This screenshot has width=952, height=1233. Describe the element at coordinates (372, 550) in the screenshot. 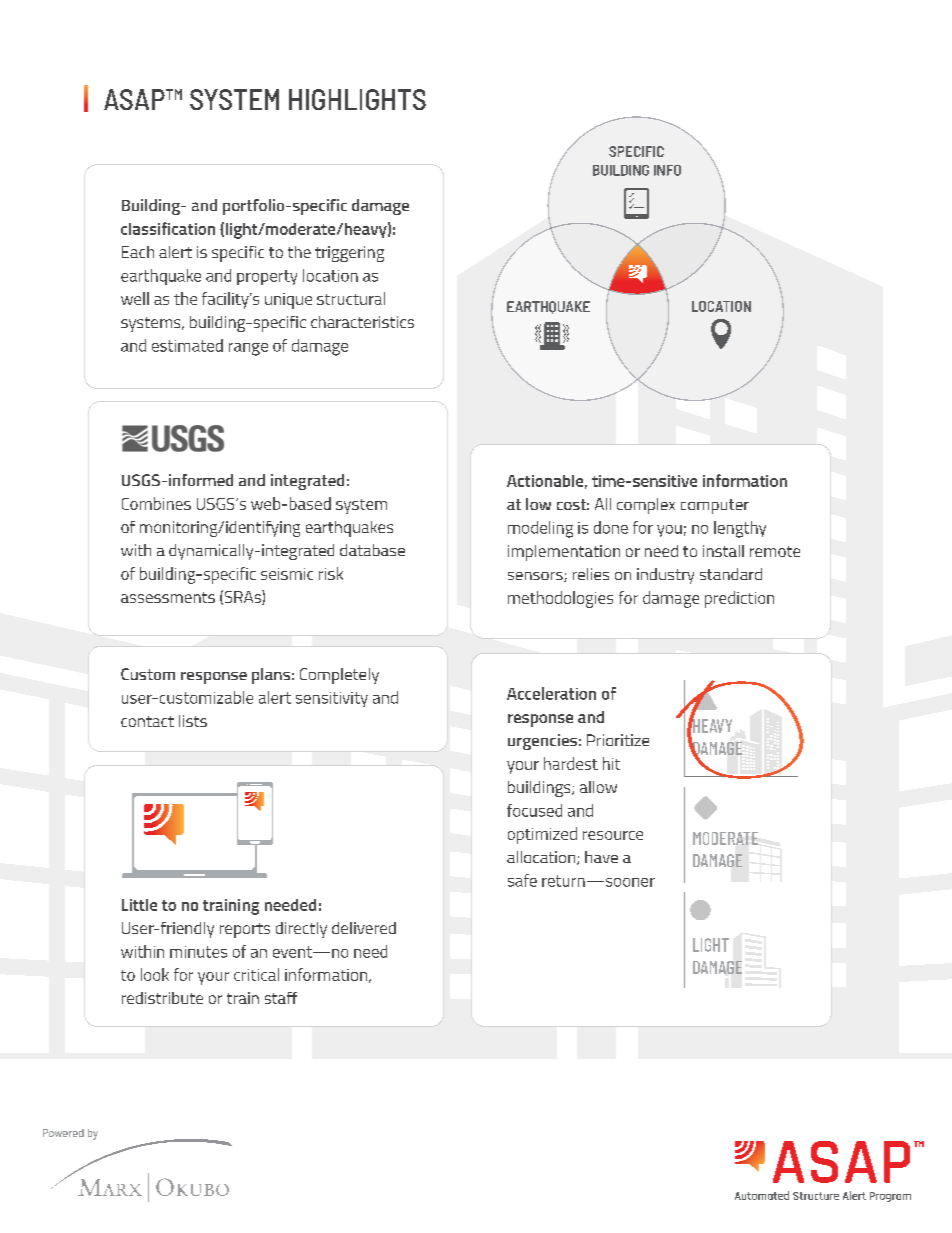

I see `database` at that location.
